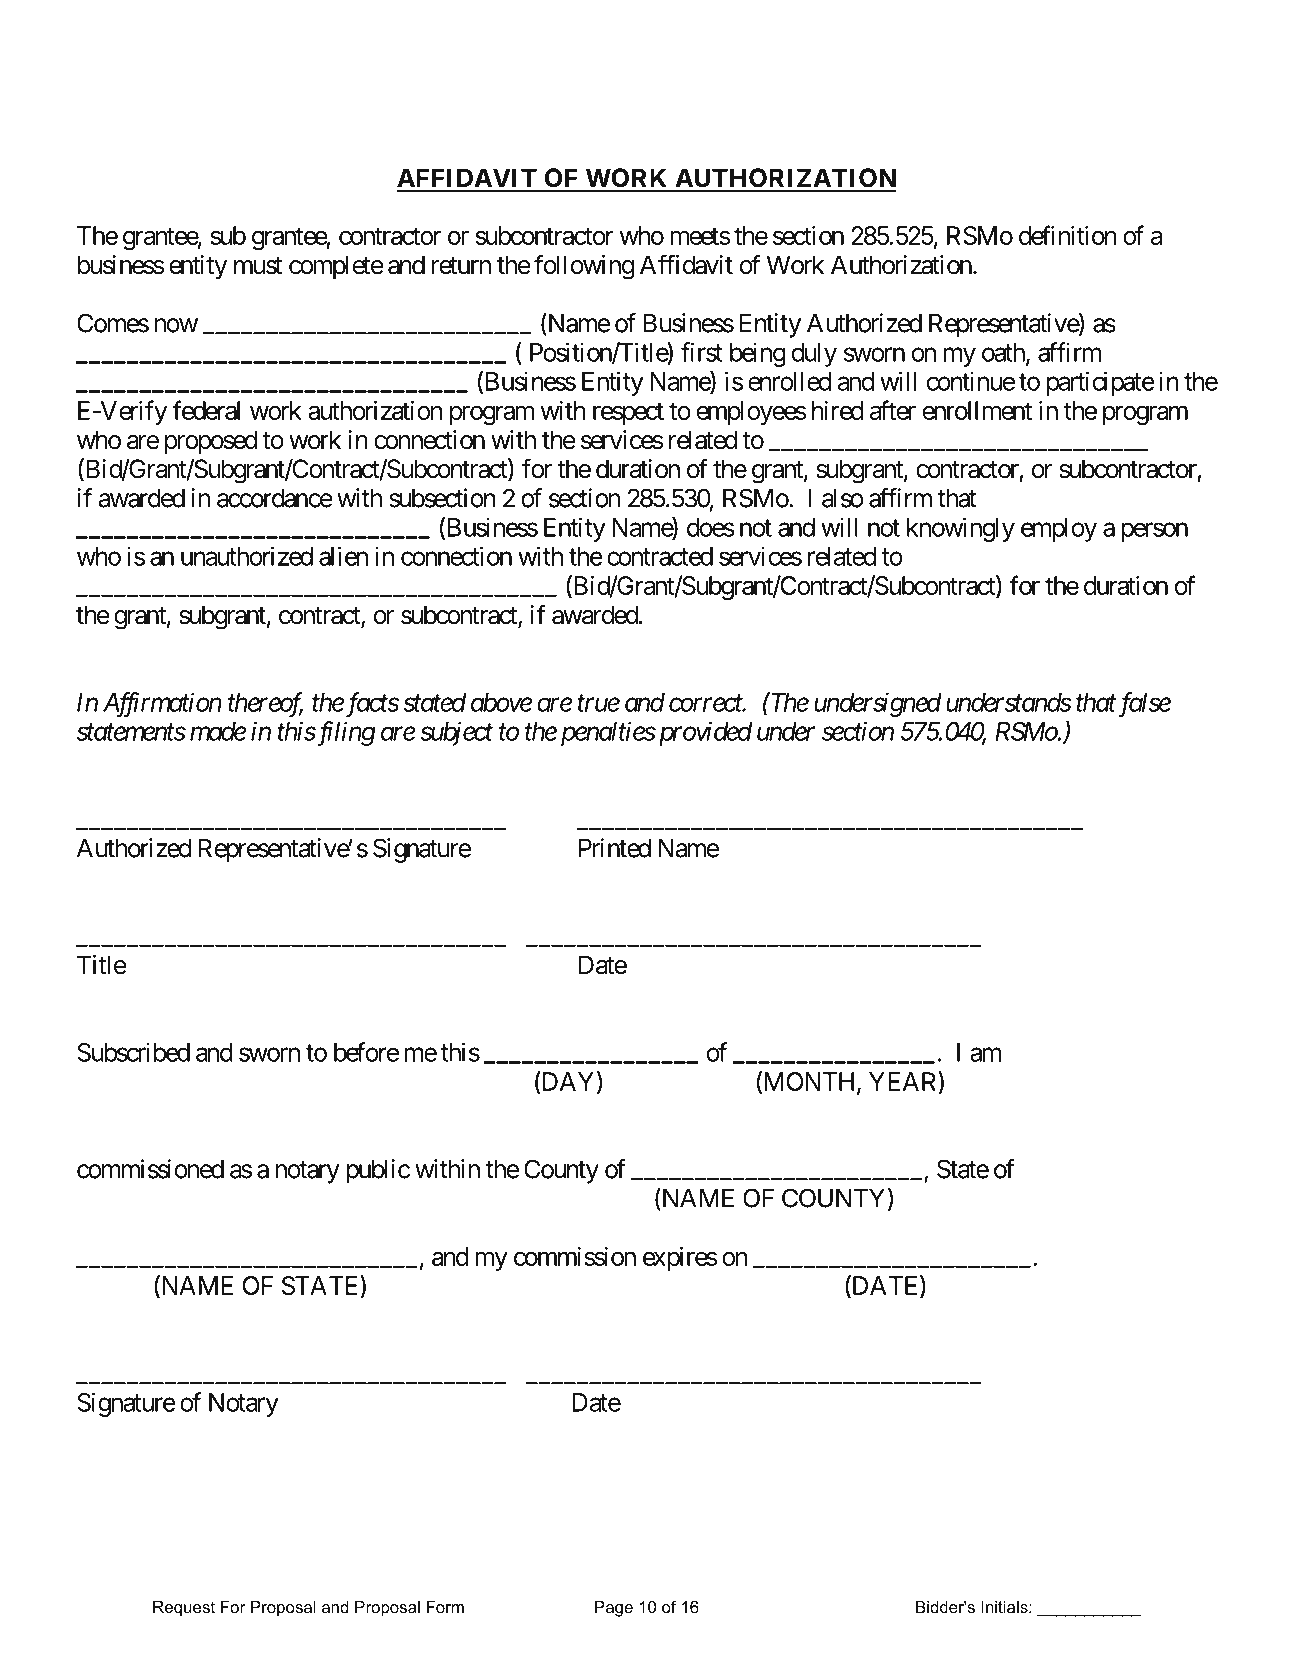 Image resolution: width=1293 pixels, height=1674 pixels. Describe the element at coordinates (904, 1081) in the screenshot. I see `YEAR` at that location.
